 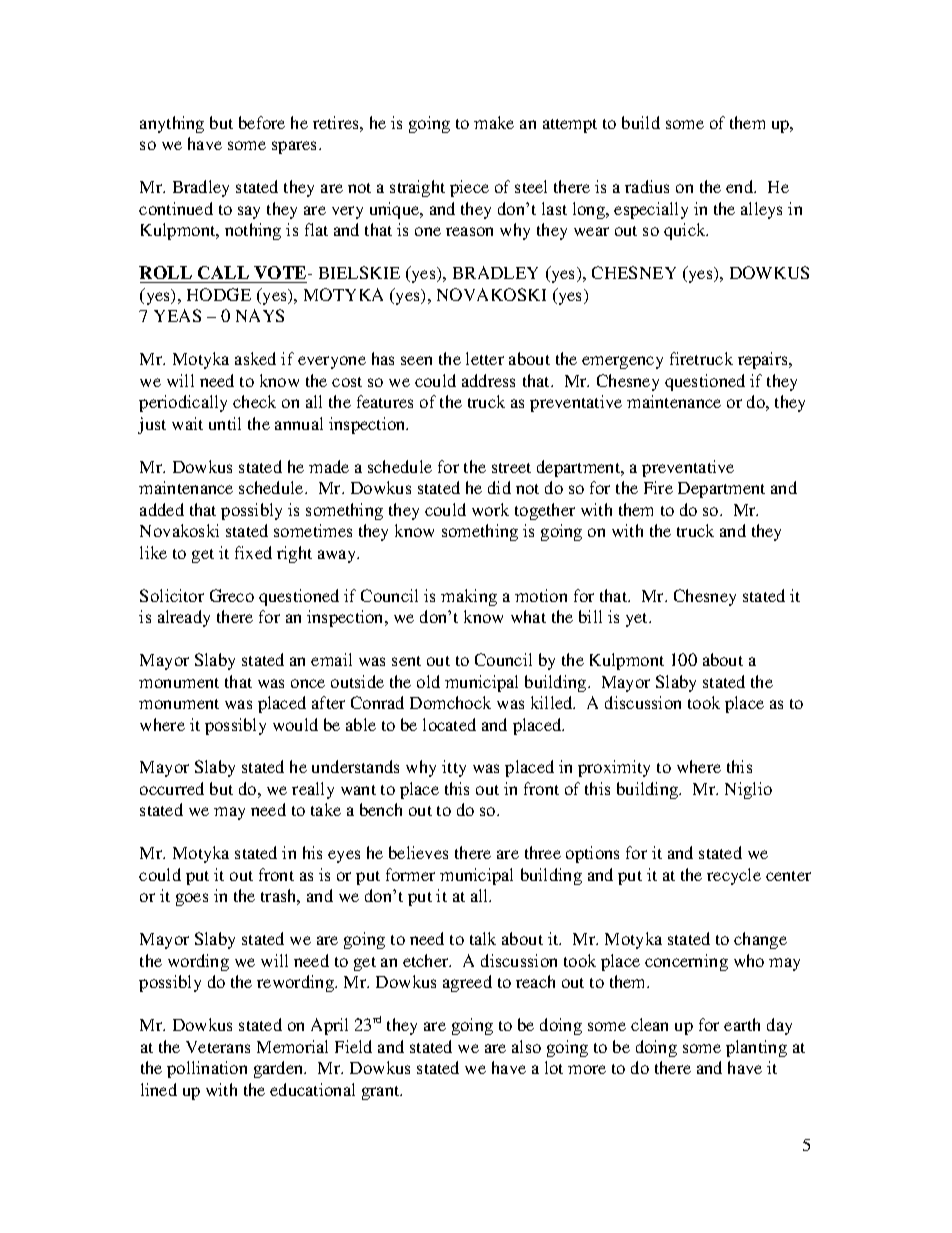 What do you see at coordinates (485, 358) in the screenshot?
I see `letter` at bounding box center [485, 358].
